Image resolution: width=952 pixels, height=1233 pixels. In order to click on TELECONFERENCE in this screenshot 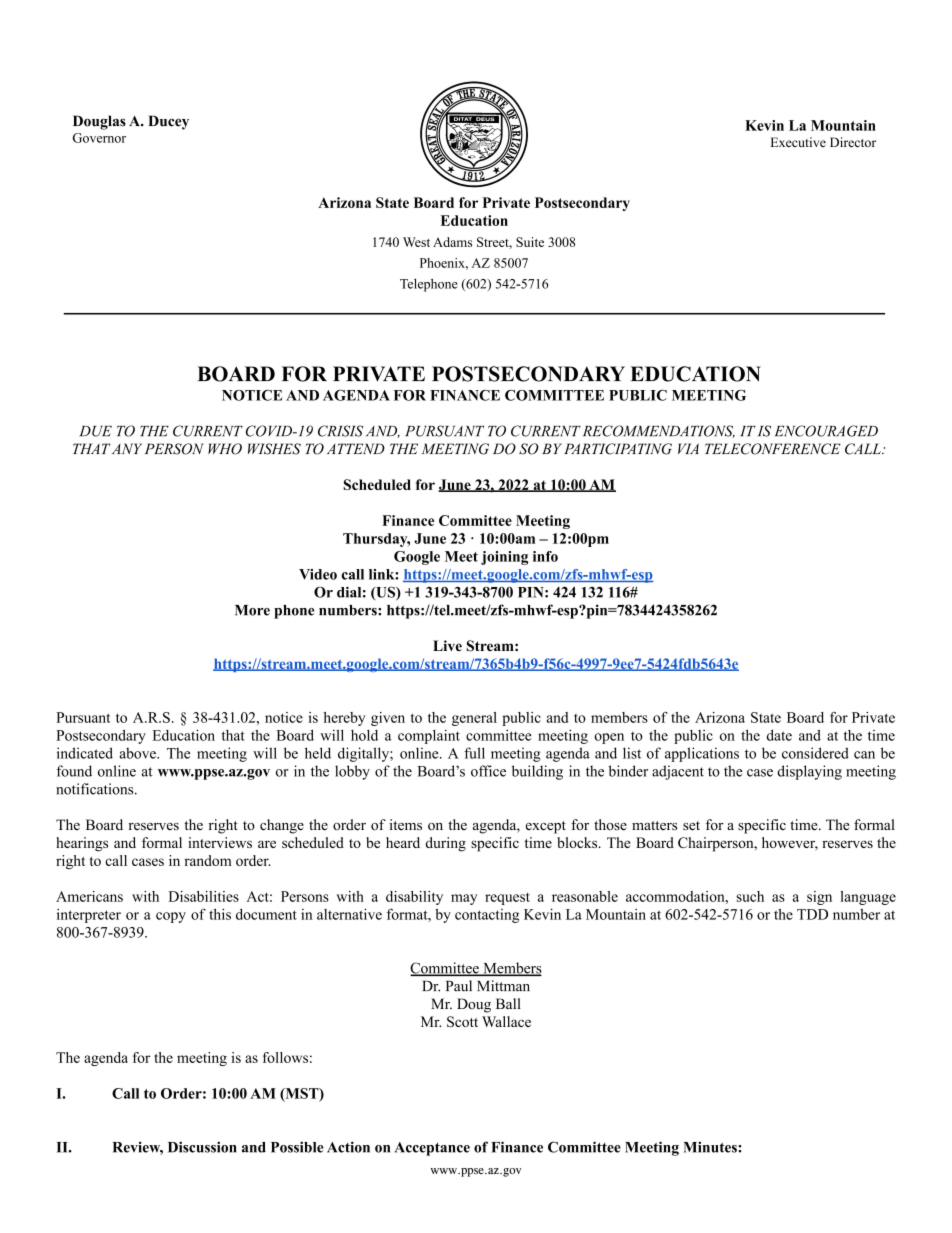, I will do `click(773, 449)`.
